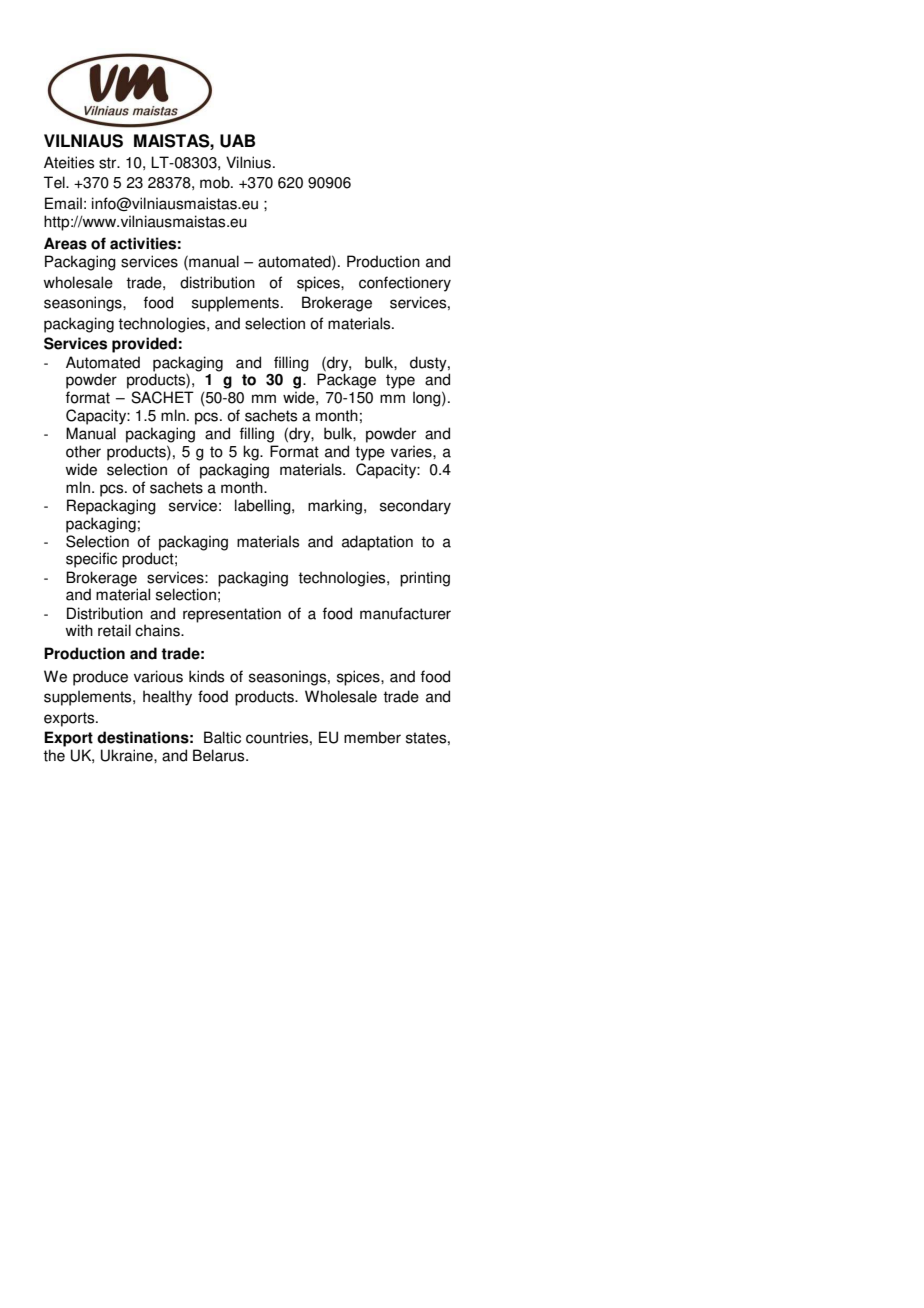  I want to click on labelling, so click(264, 507).
